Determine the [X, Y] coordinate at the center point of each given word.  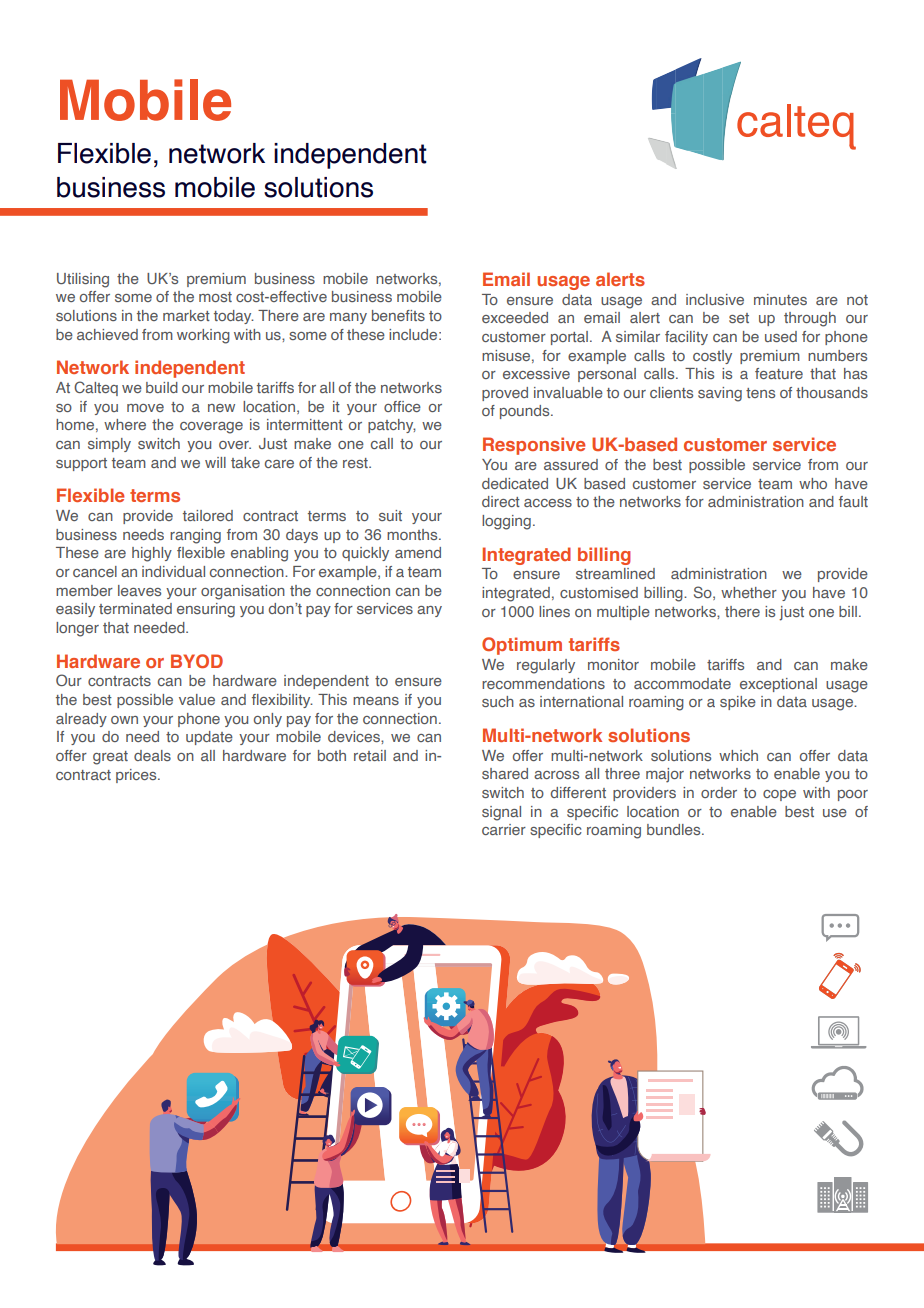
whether [749, 592]
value [197, 699]
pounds [526, 412]
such [498, 701]
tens [760, 393]
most [215, 297]
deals [152, 755]
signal [501, 813]
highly [152, 554]
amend [418, 552]
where [125, 424]
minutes [780, 299]
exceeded [515, 317]
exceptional [778, 685]
